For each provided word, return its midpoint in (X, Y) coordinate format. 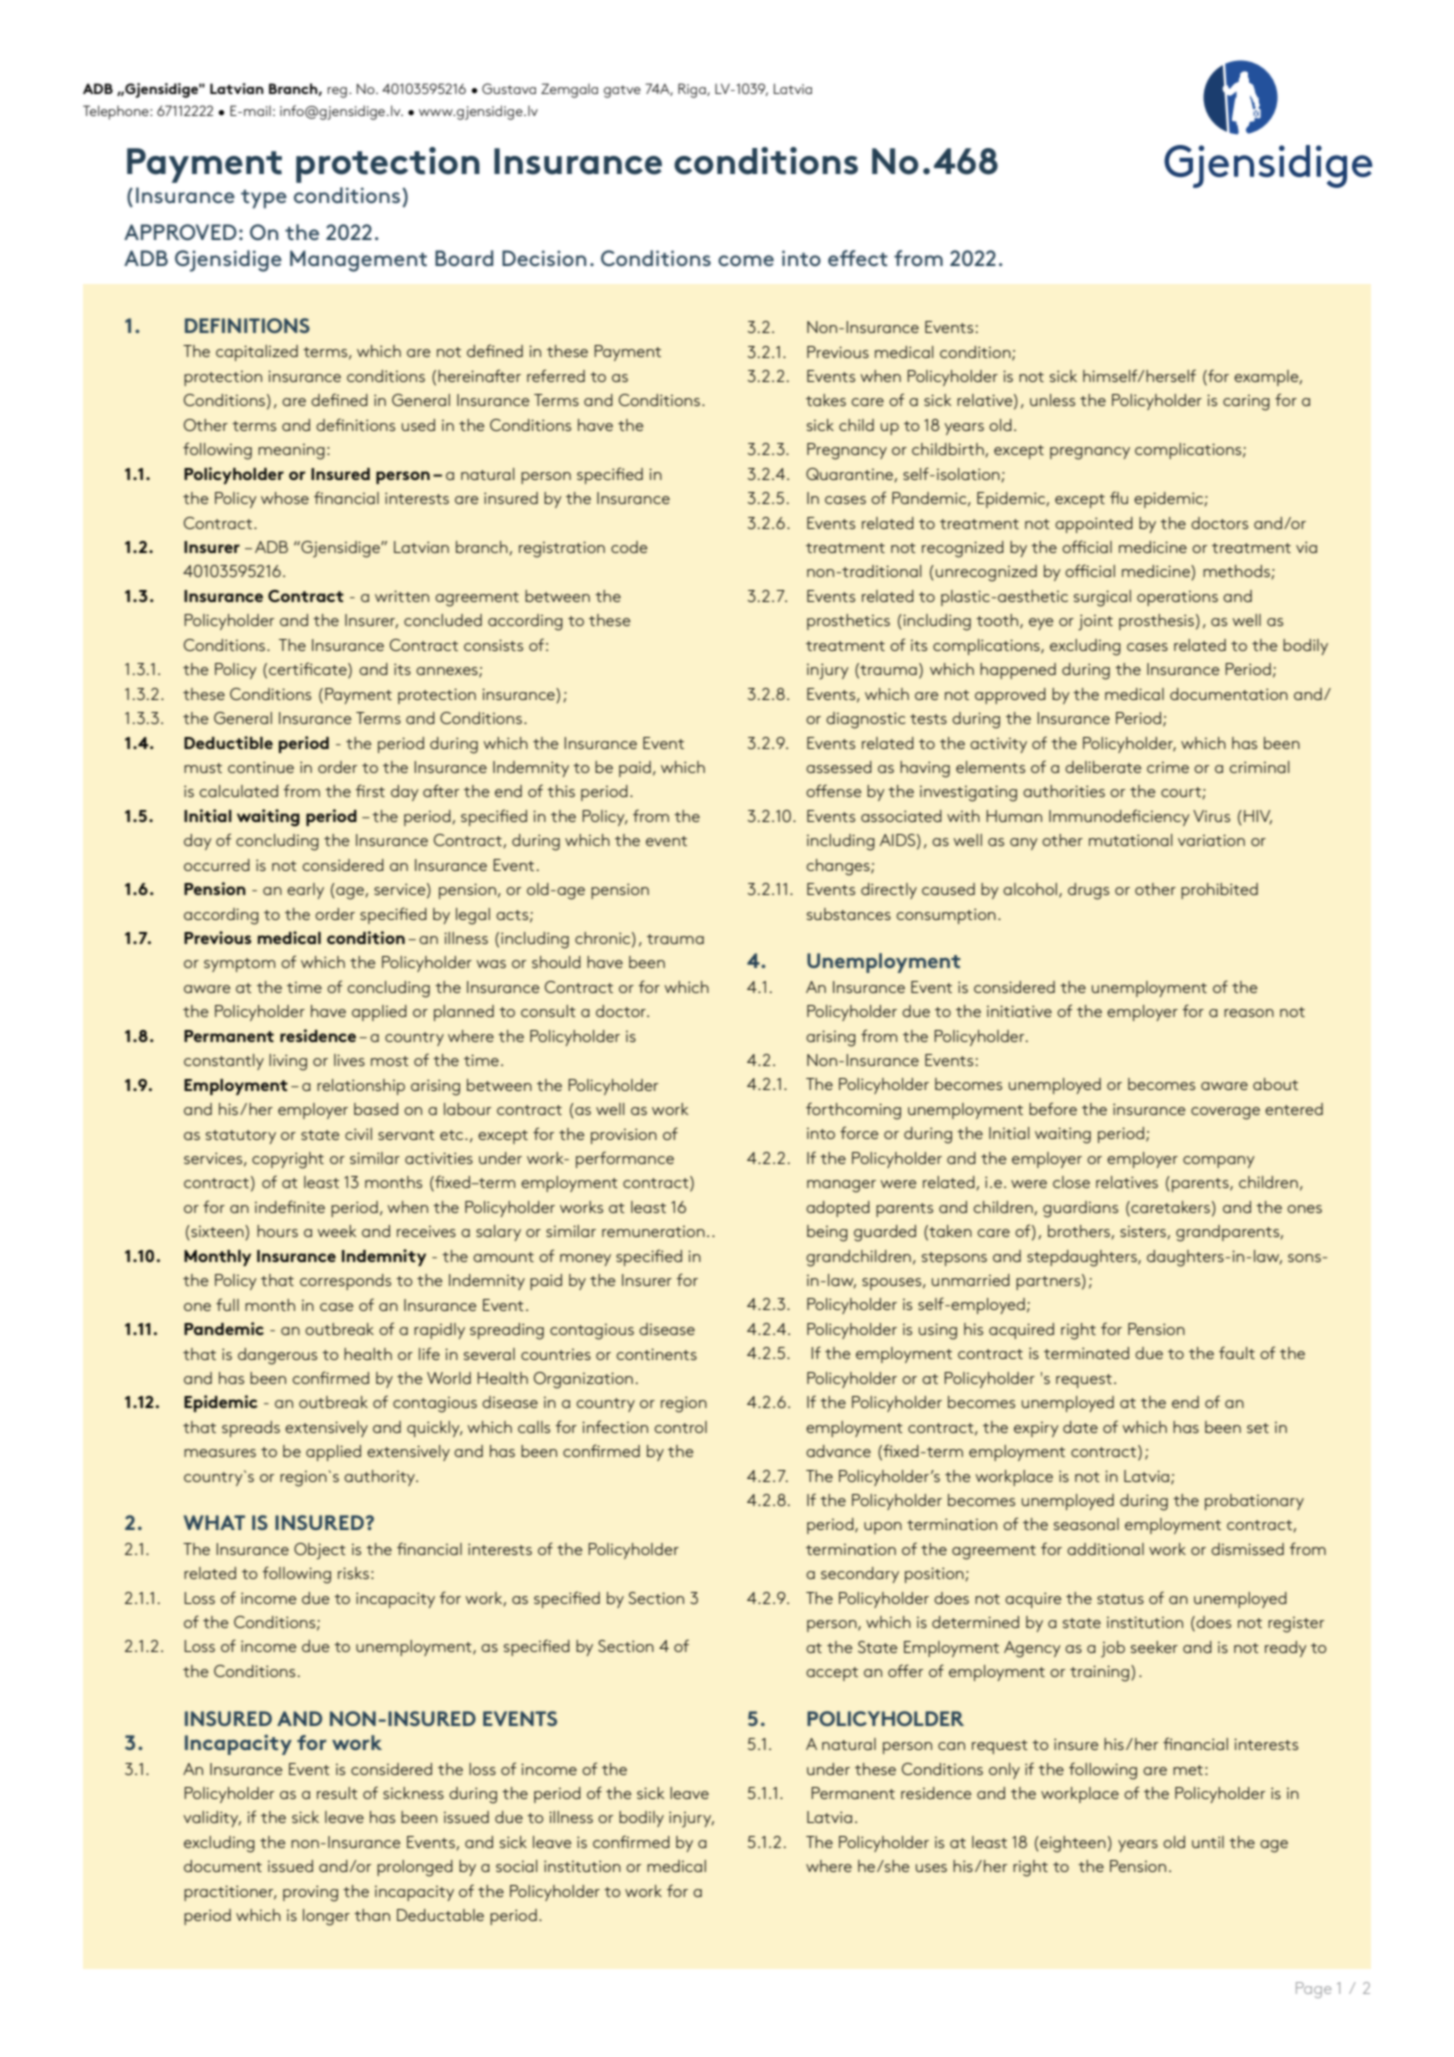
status (1120, 1599)
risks (353, 1573)
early (305, 891)
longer (326, 1917)
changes (839, 867)
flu (1119, 497)
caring (1246, 403)
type (264, 199)
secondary (860, 1575)
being (827, 1233)
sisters (1144, 1232)
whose (285, 498)
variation (1211, 840)
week (337, 1231)
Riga (693, 90)
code (629, 547)
